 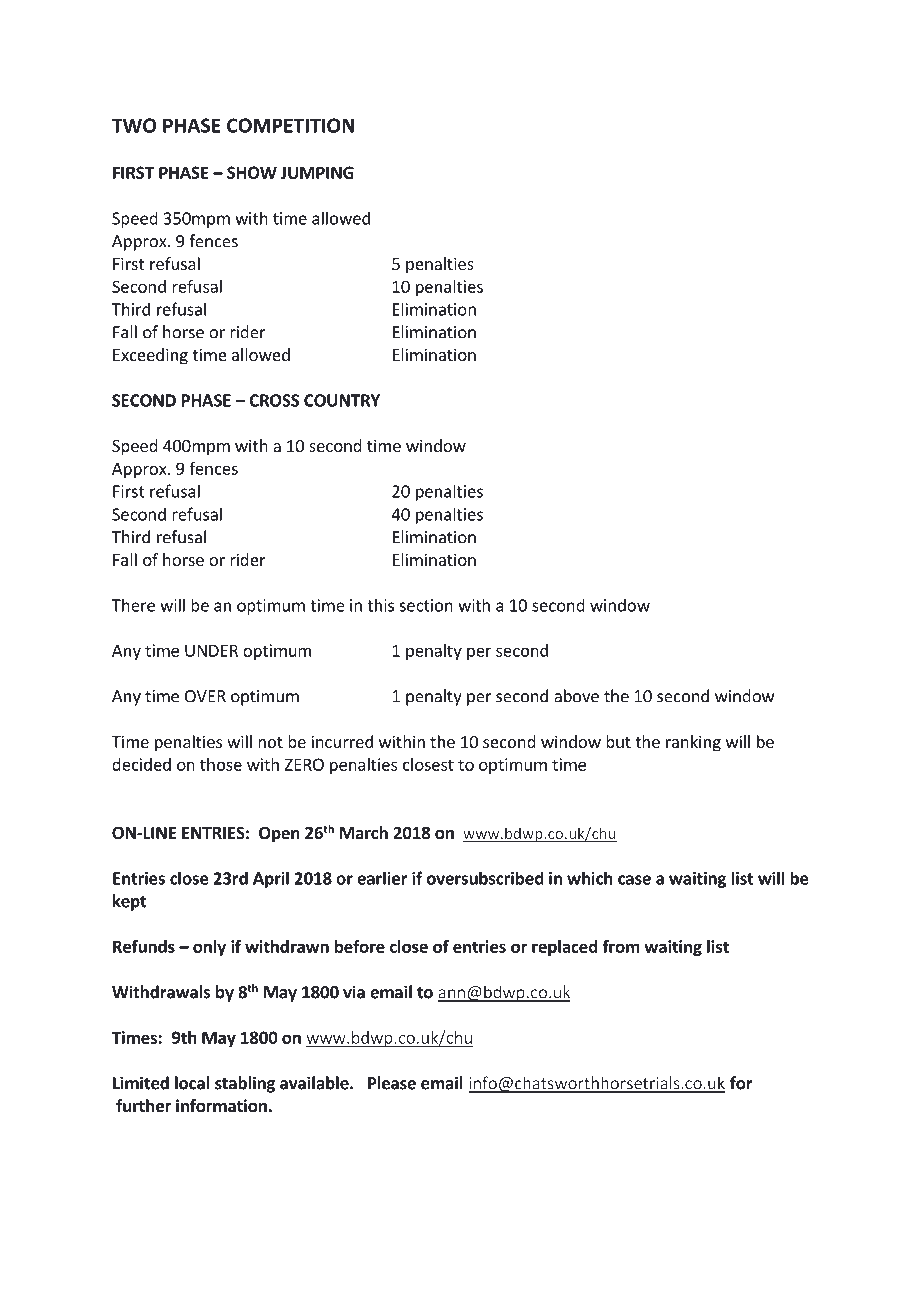 What do you see at coordinates (192, 1083) in the screenshot?
I see `local` at bounding box center [192, 1083].
